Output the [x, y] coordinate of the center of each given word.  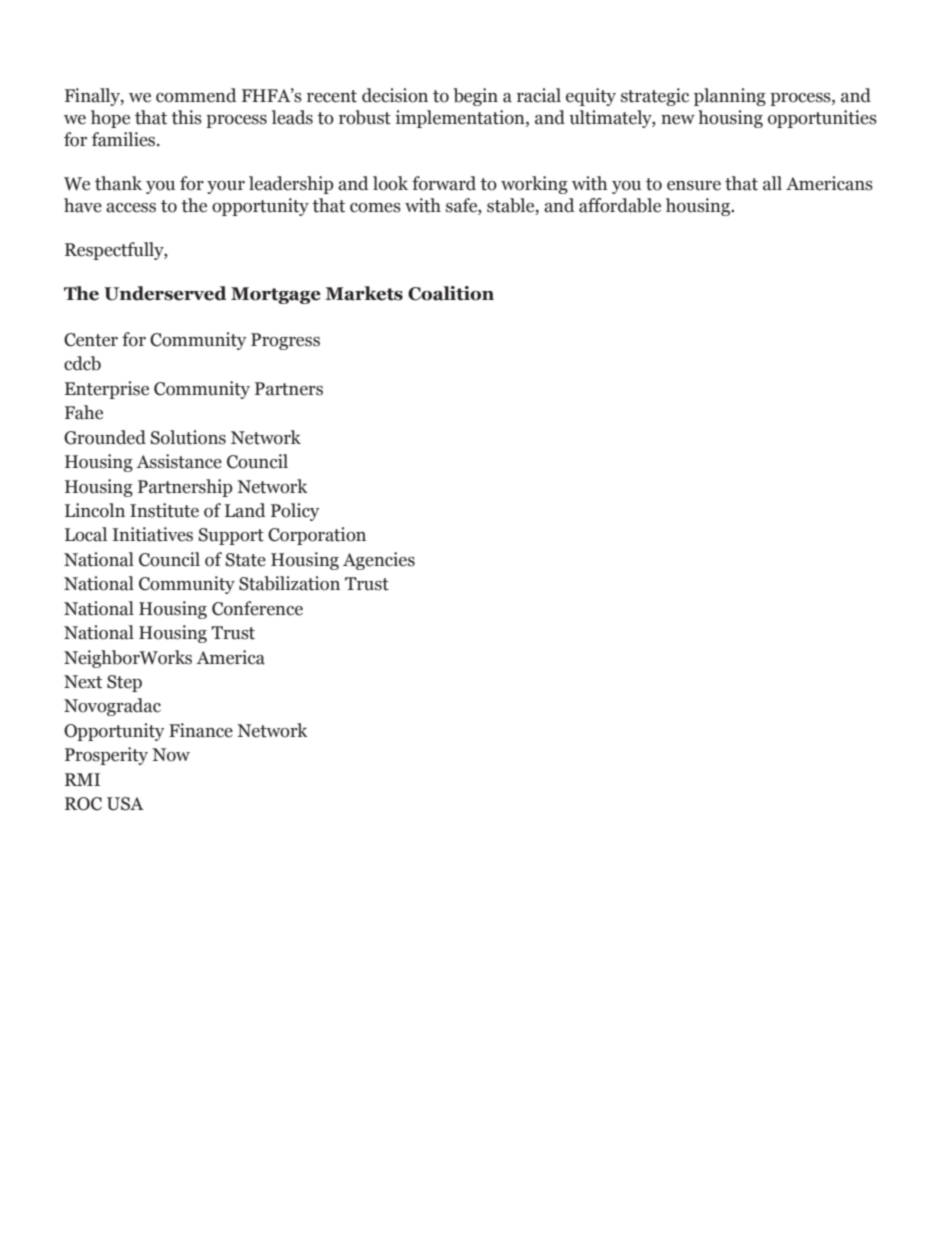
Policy [295, 512]
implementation [461, 119]
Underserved [165, 293]
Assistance [179, 461]
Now [171, 755]
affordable [620, 205]
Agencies [379, 561]
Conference [257, 608]
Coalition [451, 293]
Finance [201, 730]
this [186, 117]
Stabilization [289, 583]
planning [730, 97]
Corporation [317, 536]
